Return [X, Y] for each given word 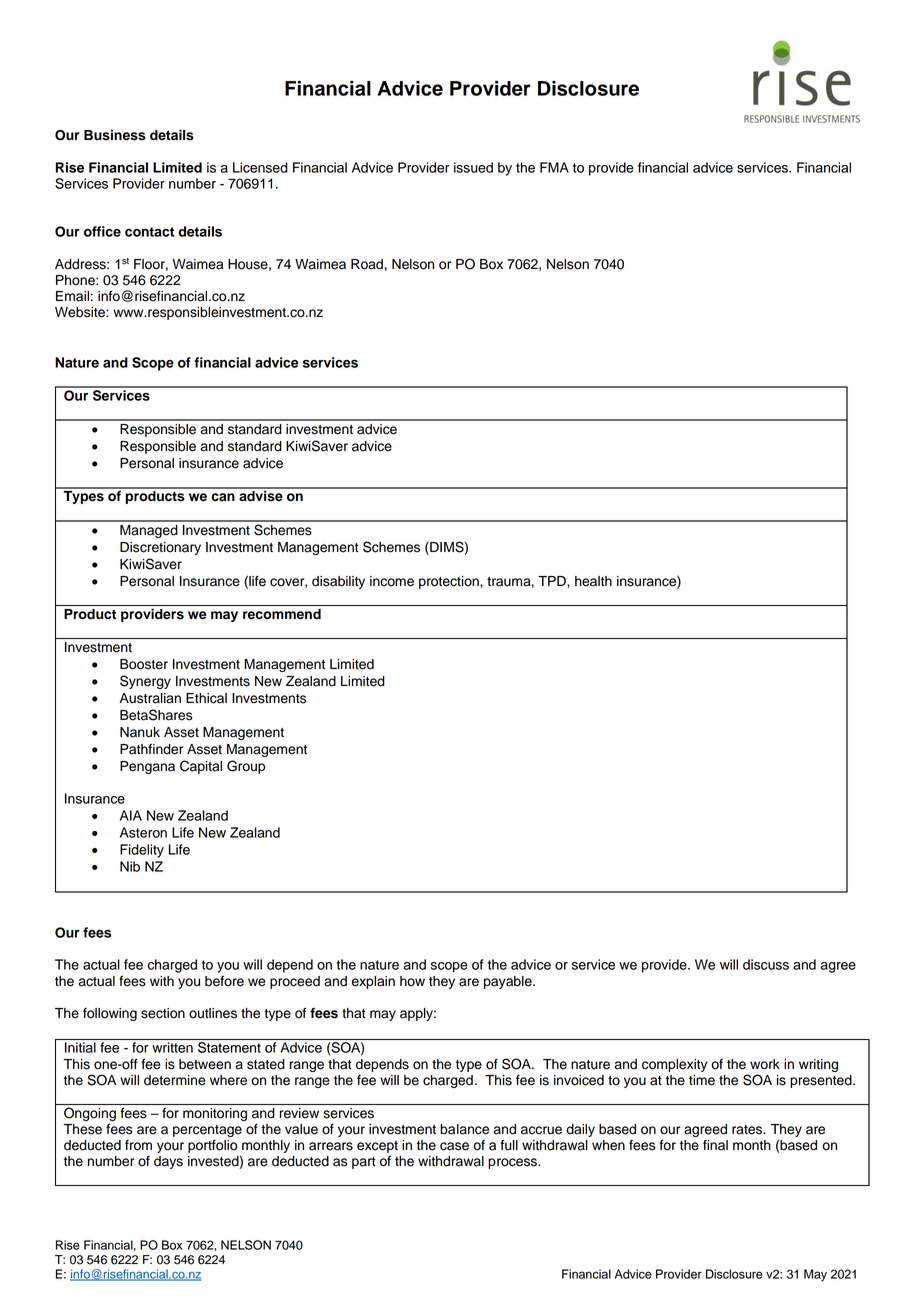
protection [450, 582]
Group [246, 767]
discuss [766, 964]
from [138, 1145]
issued [473, 167]
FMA [554, 167]
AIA [131, 815]
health [593, 581]
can [223, 497]
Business [115, 135]
